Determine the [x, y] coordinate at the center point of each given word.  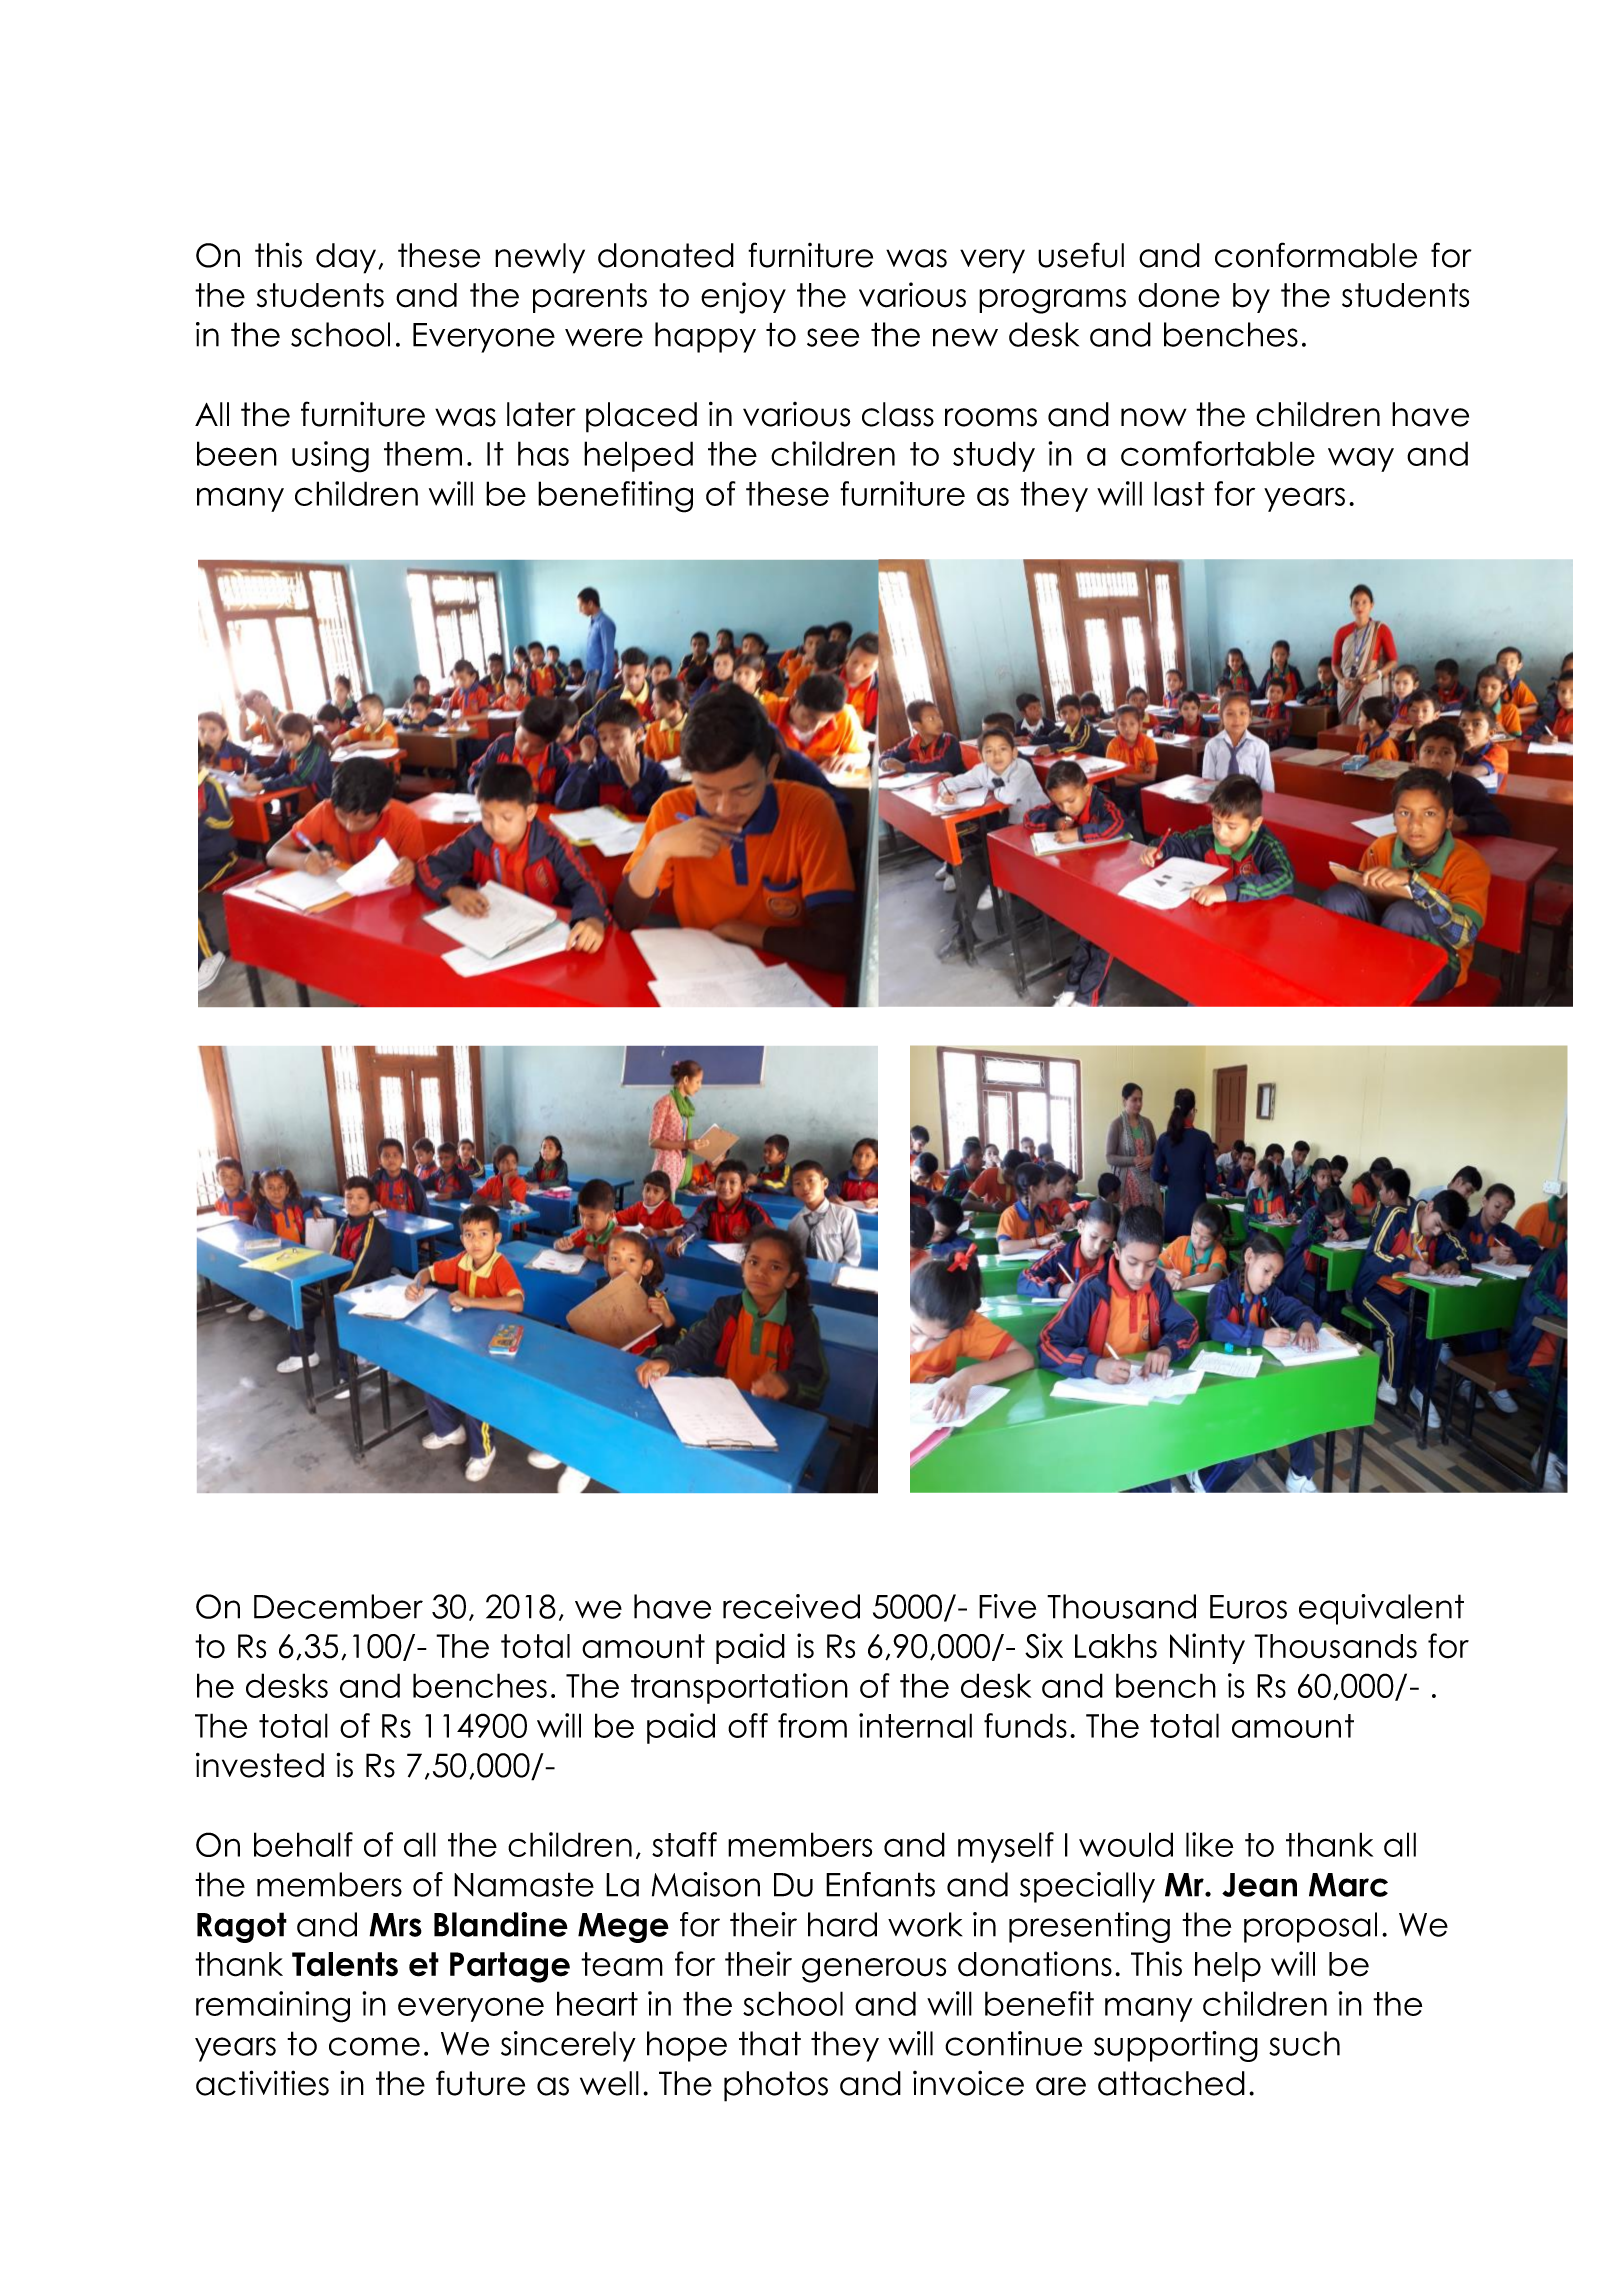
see [833, 337]
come [374, 2046]
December [338, 1606]
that [770, 2043]
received [791, 1606]
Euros [1248, 1607]
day [347, 258]
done [1179, 295]
